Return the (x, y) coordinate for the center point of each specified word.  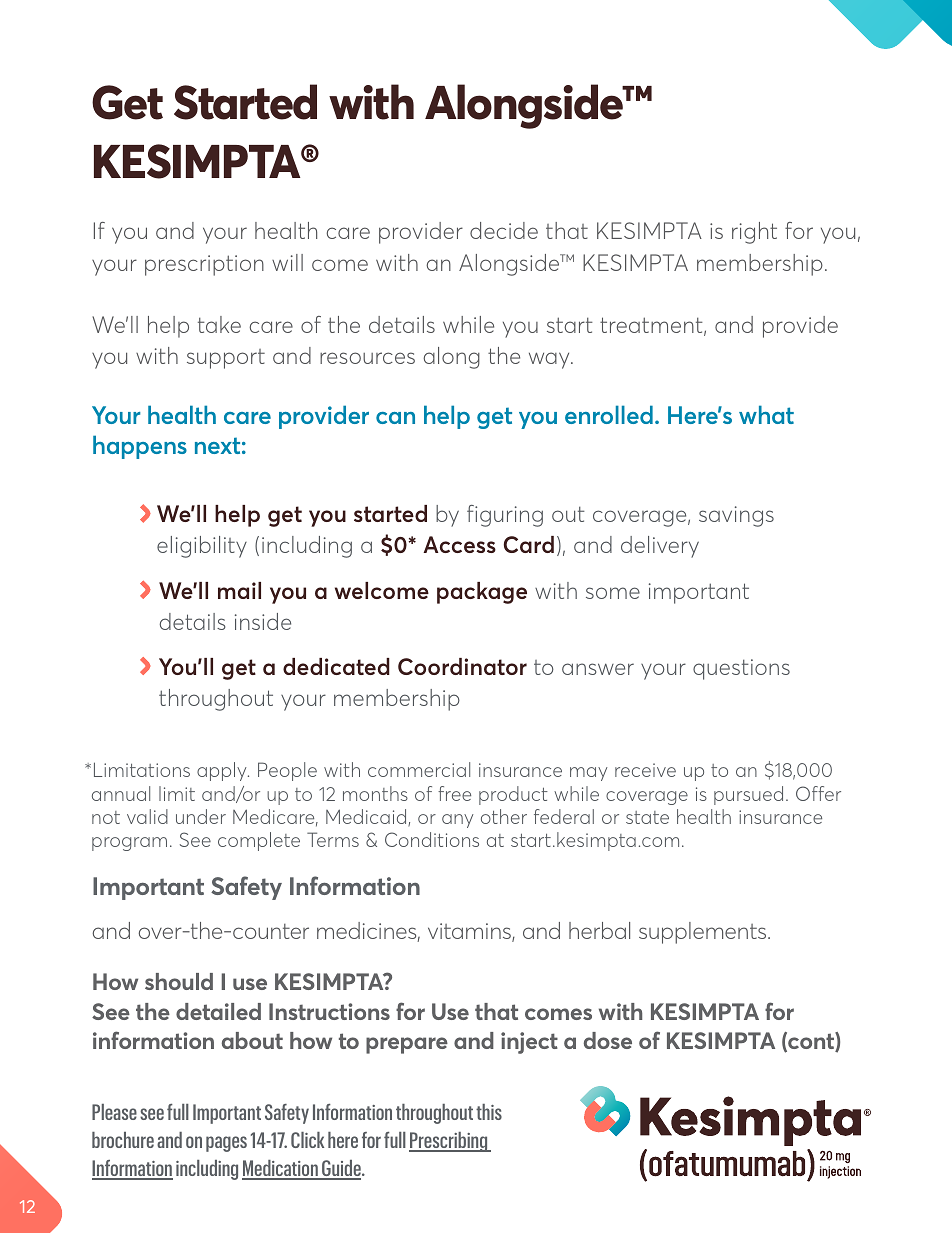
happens (140, 447)
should (179, 981)
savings (736, 516)
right (754, 233)
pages (226, 1144)
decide (504, 230)
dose (608, 1040)
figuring (505, 516)
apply (223, 771)
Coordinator (462, 666)
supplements (704, 933)
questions (741, 669)
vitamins (470, 932)
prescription (204, 265)
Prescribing (449, 1142)
